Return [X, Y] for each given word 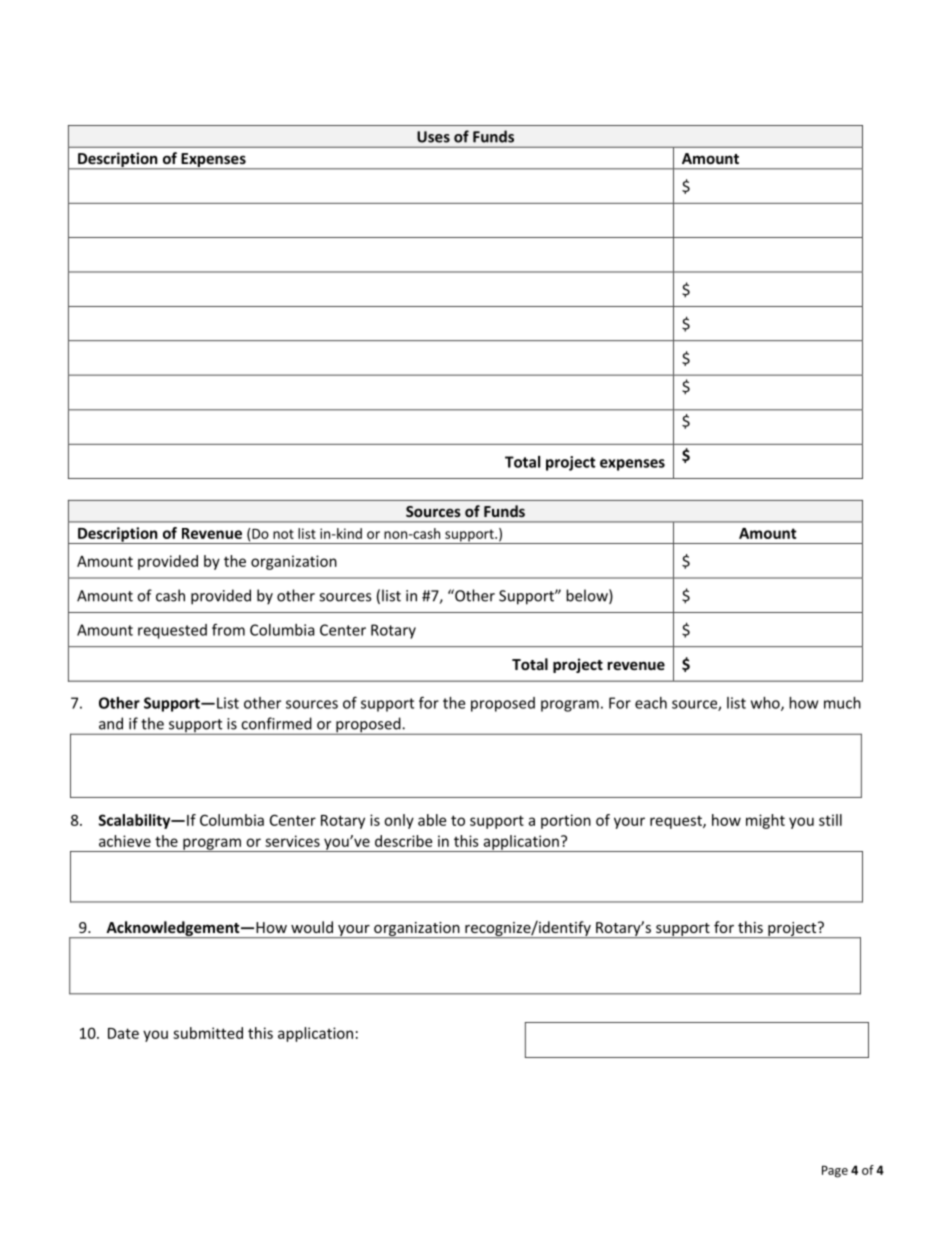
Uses [433, 137]
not [283, 534]
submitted [208, 1033]
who [766, 704]
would [312, 927]
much [842, 703]
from [228, 629]
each [651, 703]
